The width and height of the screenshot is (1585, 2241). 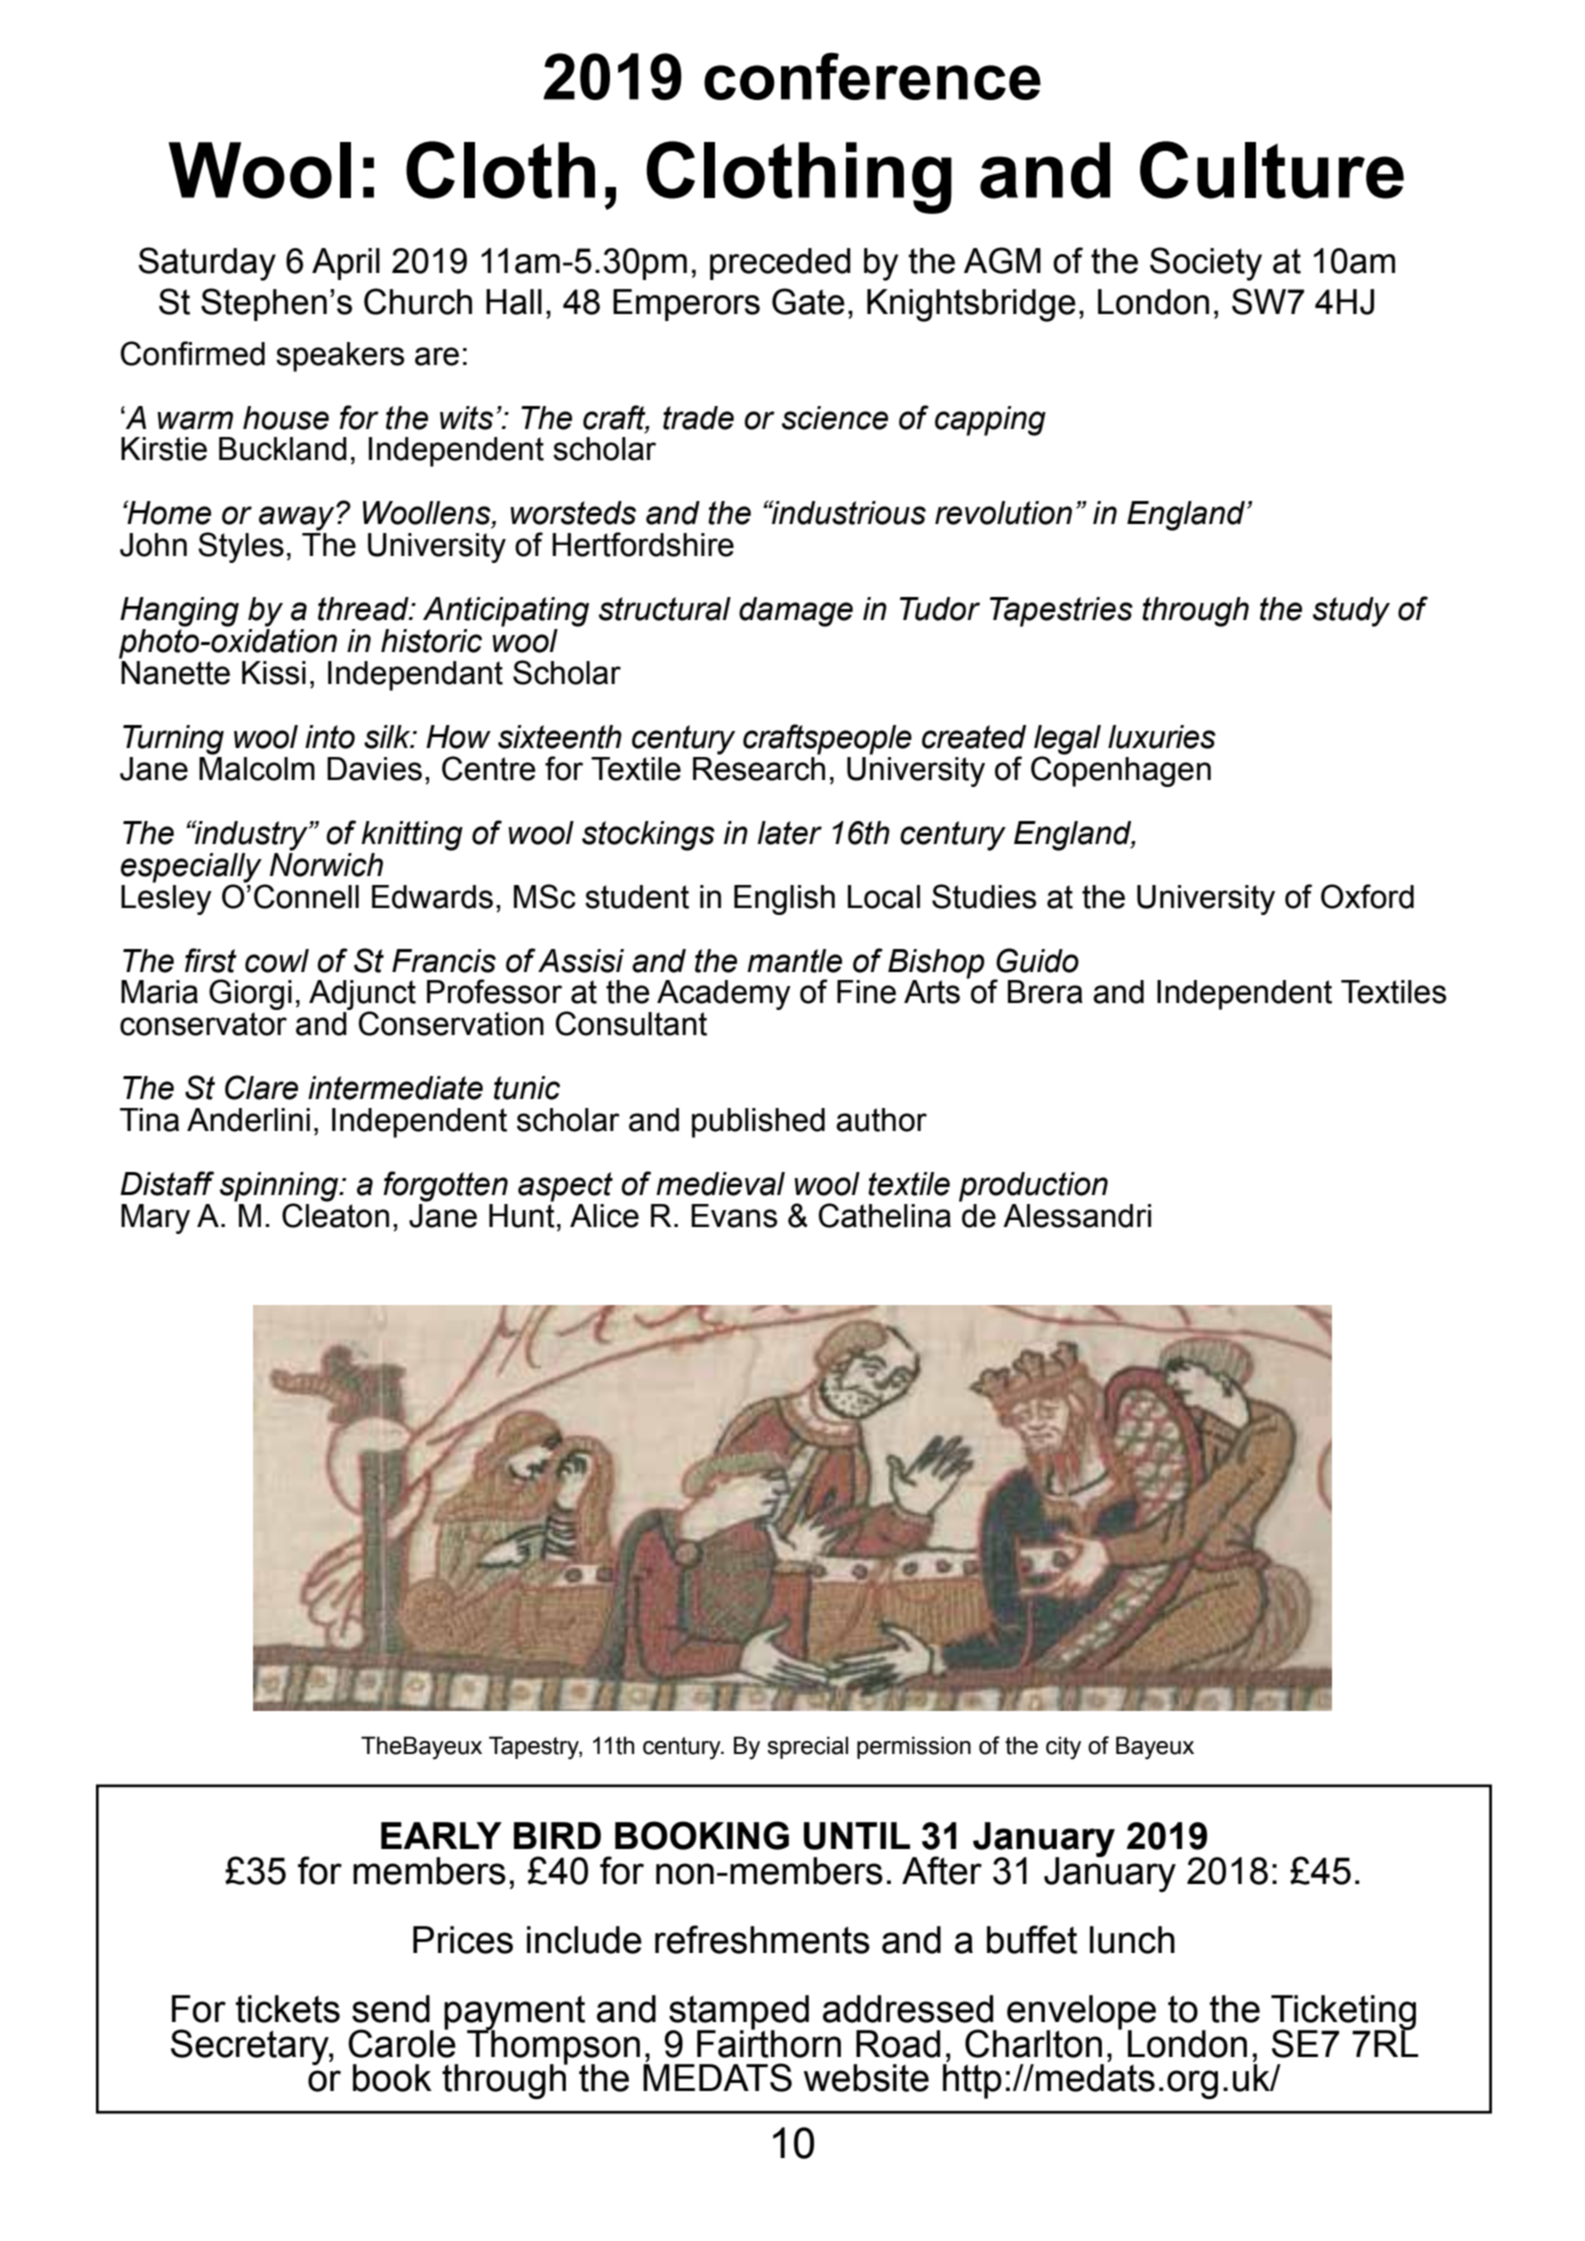 What do you see at coordinates (1162, 737) in the screenshot?
I see `luxuries` at bounding box center [1162, 737].
